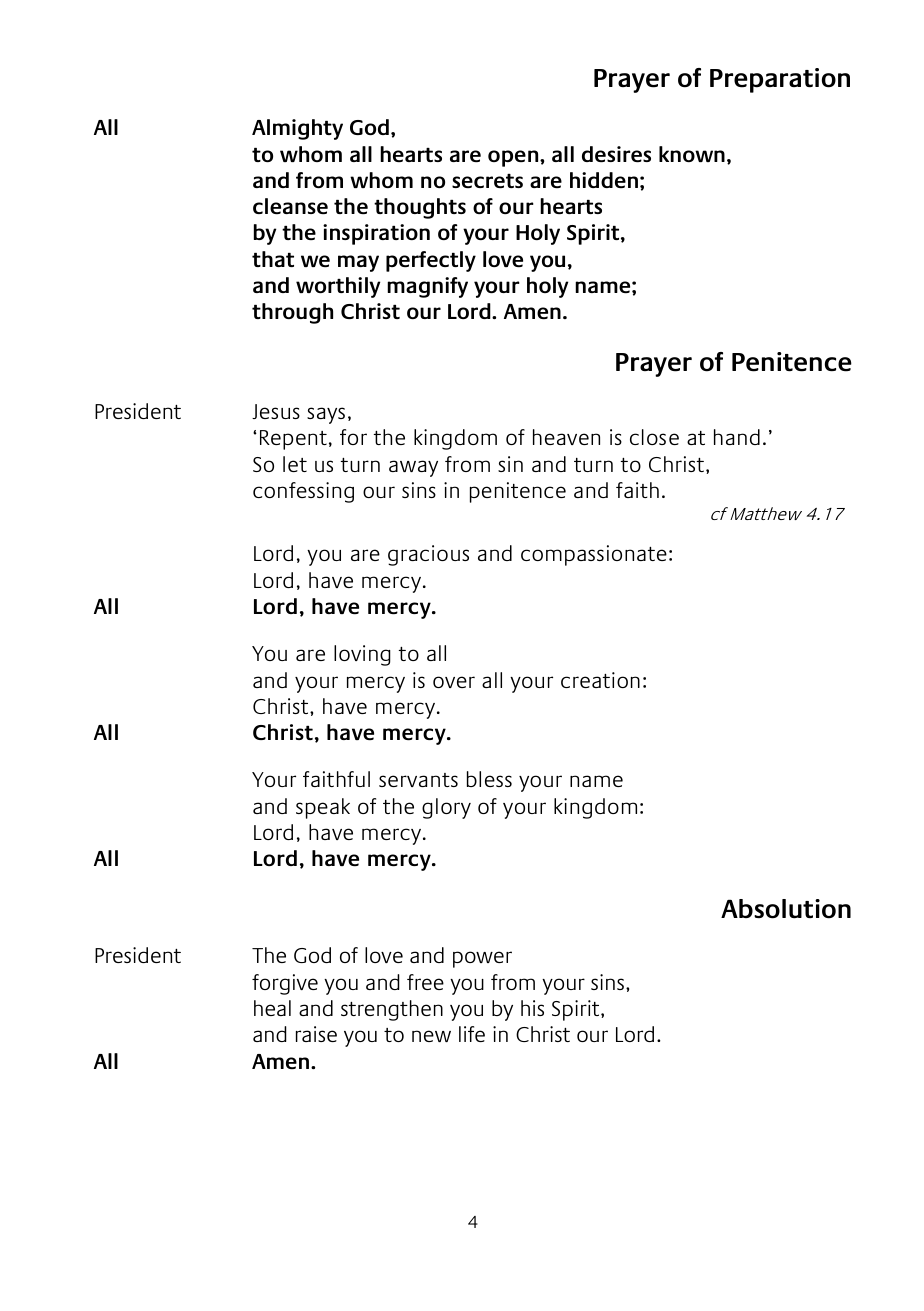 This image has width=924, height=1311. Describe the element at coordinates (297, 129) in the image. I see `Almighty` at that location.
